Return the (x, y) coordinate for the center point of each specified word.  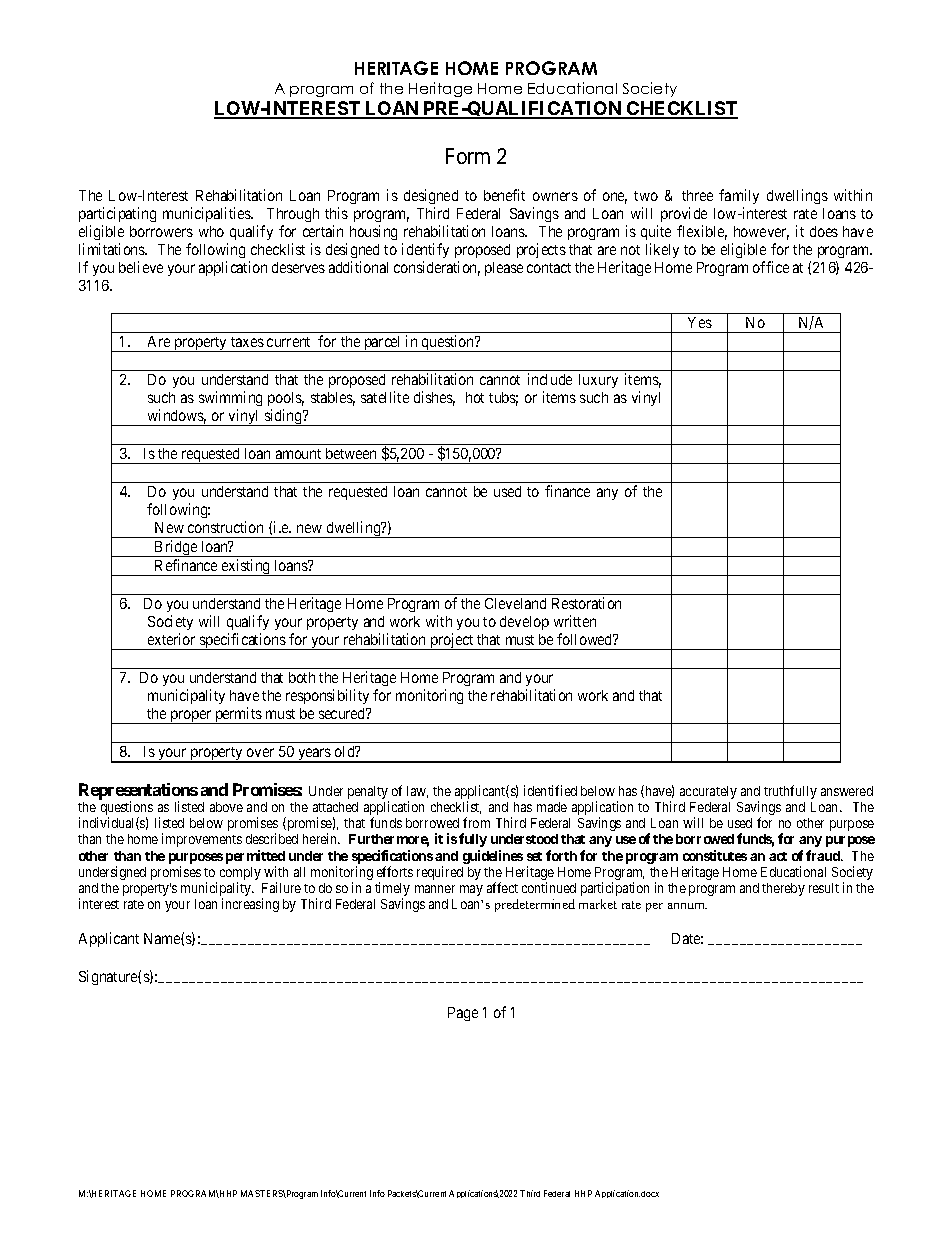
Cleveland (515, 603)
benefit (504, 195)
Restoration (586, 603)
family (739, 196)
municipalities (207, 214)
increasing (250, 905)
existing (246, 567)
